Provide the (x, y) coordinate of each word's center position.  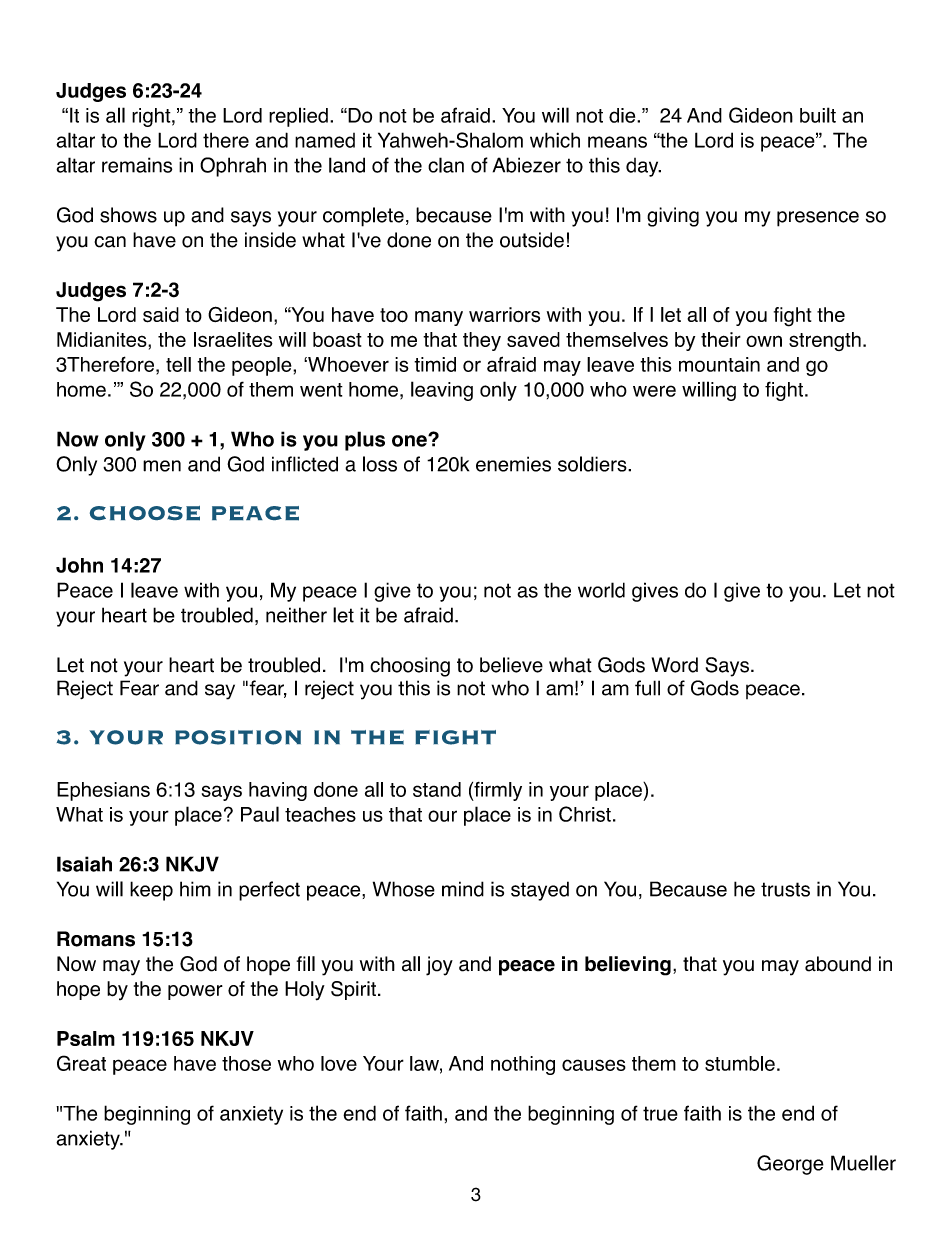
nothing (523, 1065)
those (246, 1063)
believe (511, 665)
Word (675, 665)
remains (137, 165)
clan (446, 165)
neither (296, 615)
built (818, 115)
